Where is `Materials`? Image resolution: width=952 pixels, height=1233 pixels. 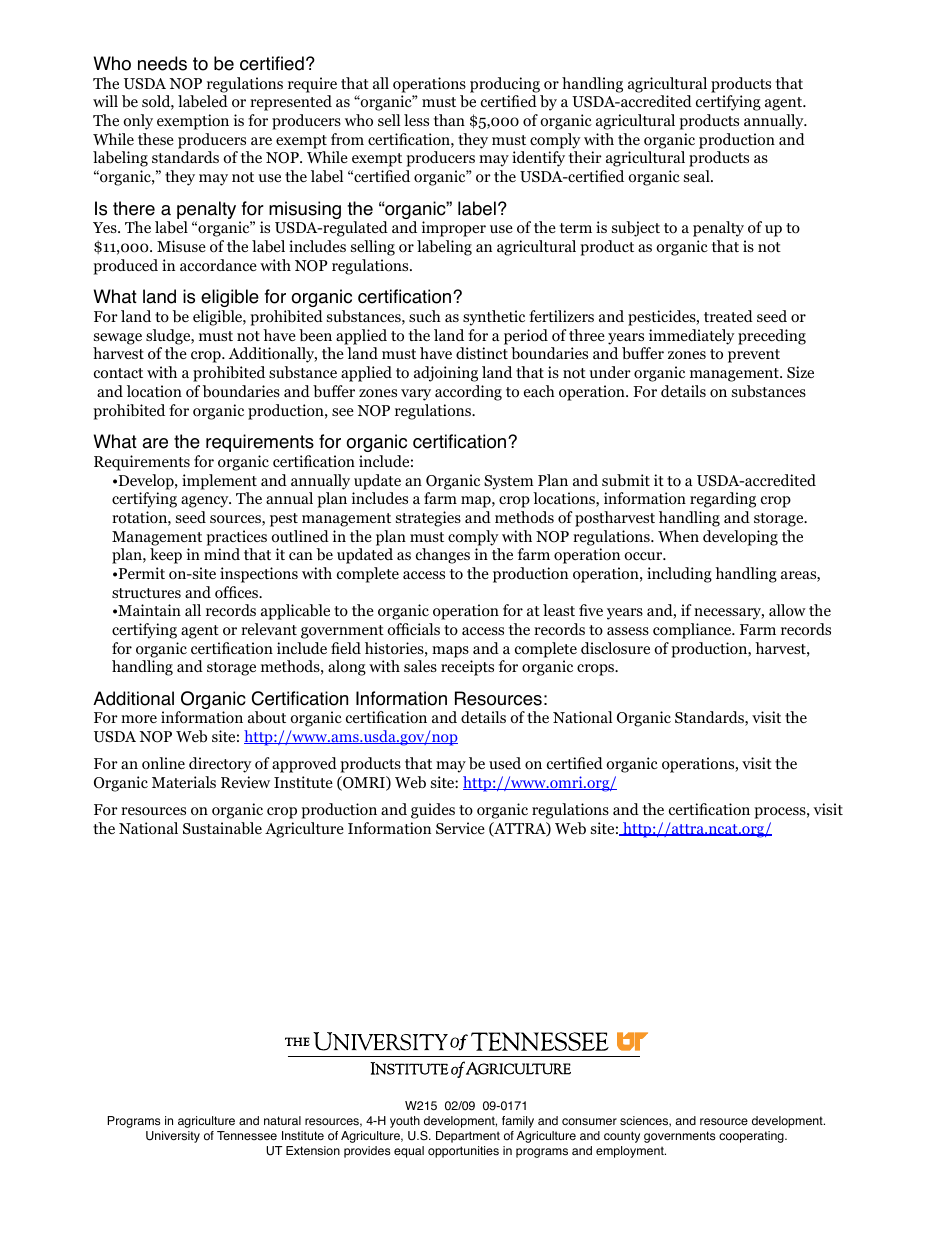
Materials is located at coordinates (184, 782).
